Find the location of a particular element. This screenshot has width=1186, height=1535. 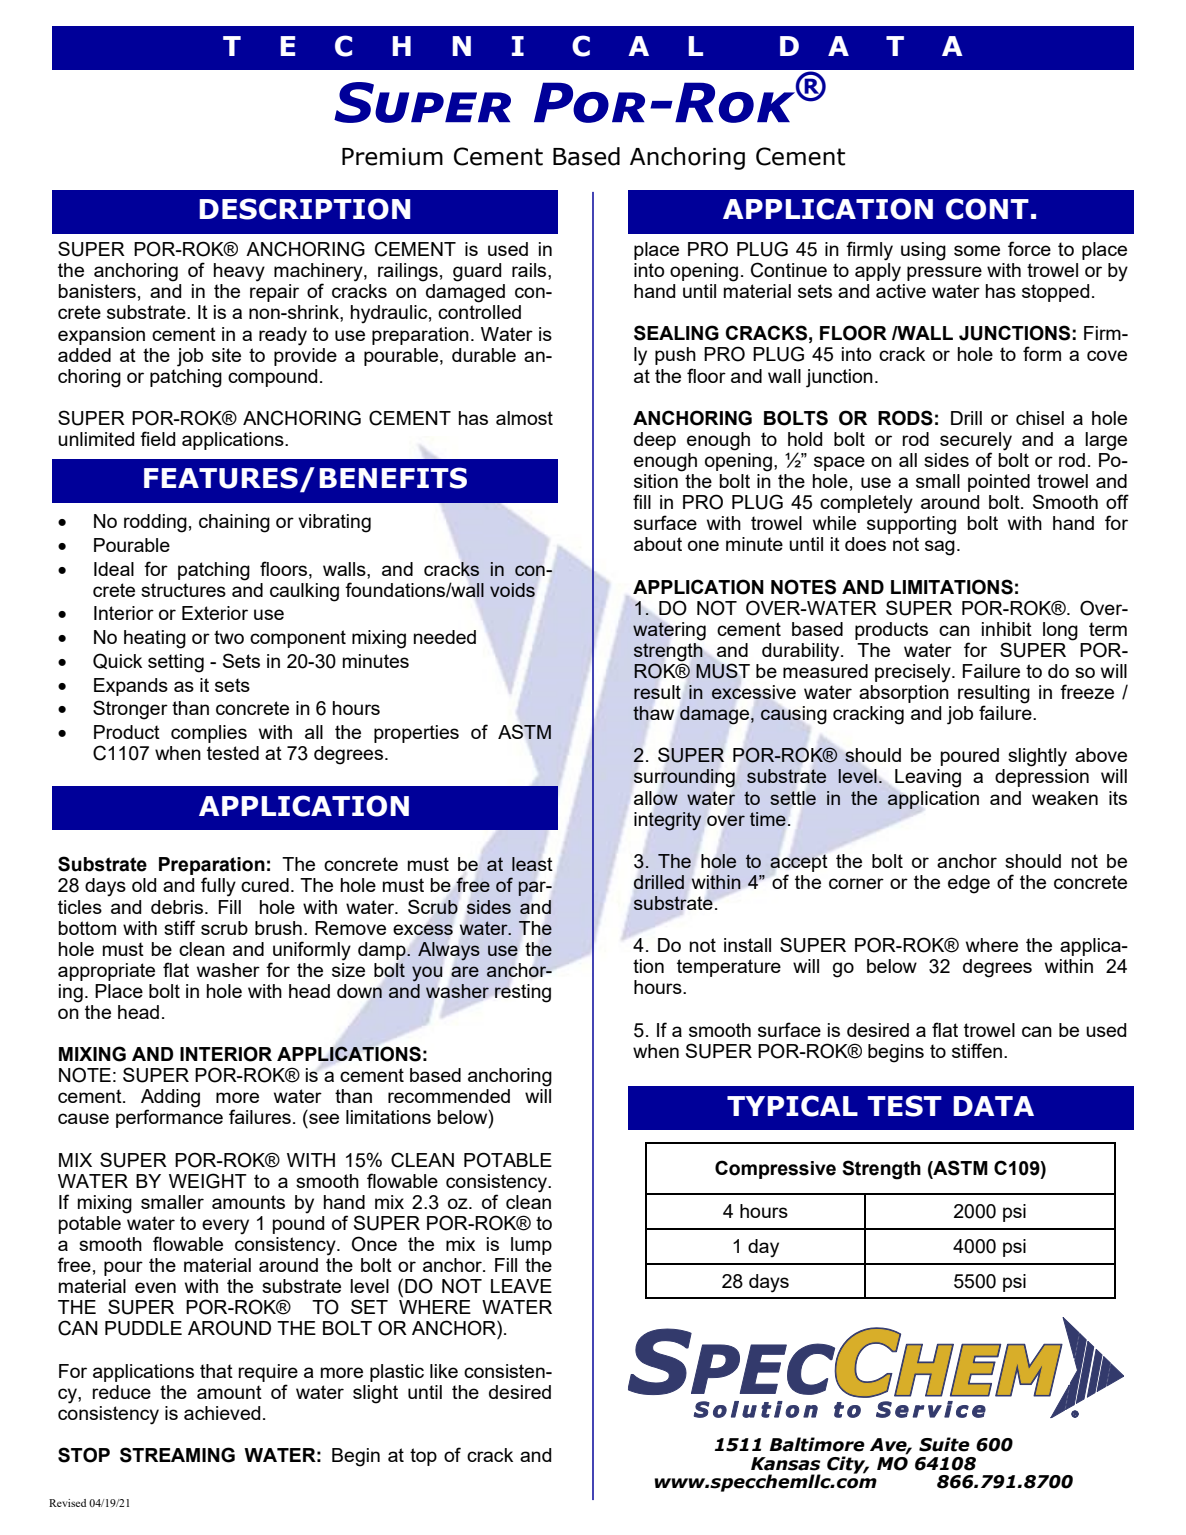

voids is located at coordinates (512, 590).
